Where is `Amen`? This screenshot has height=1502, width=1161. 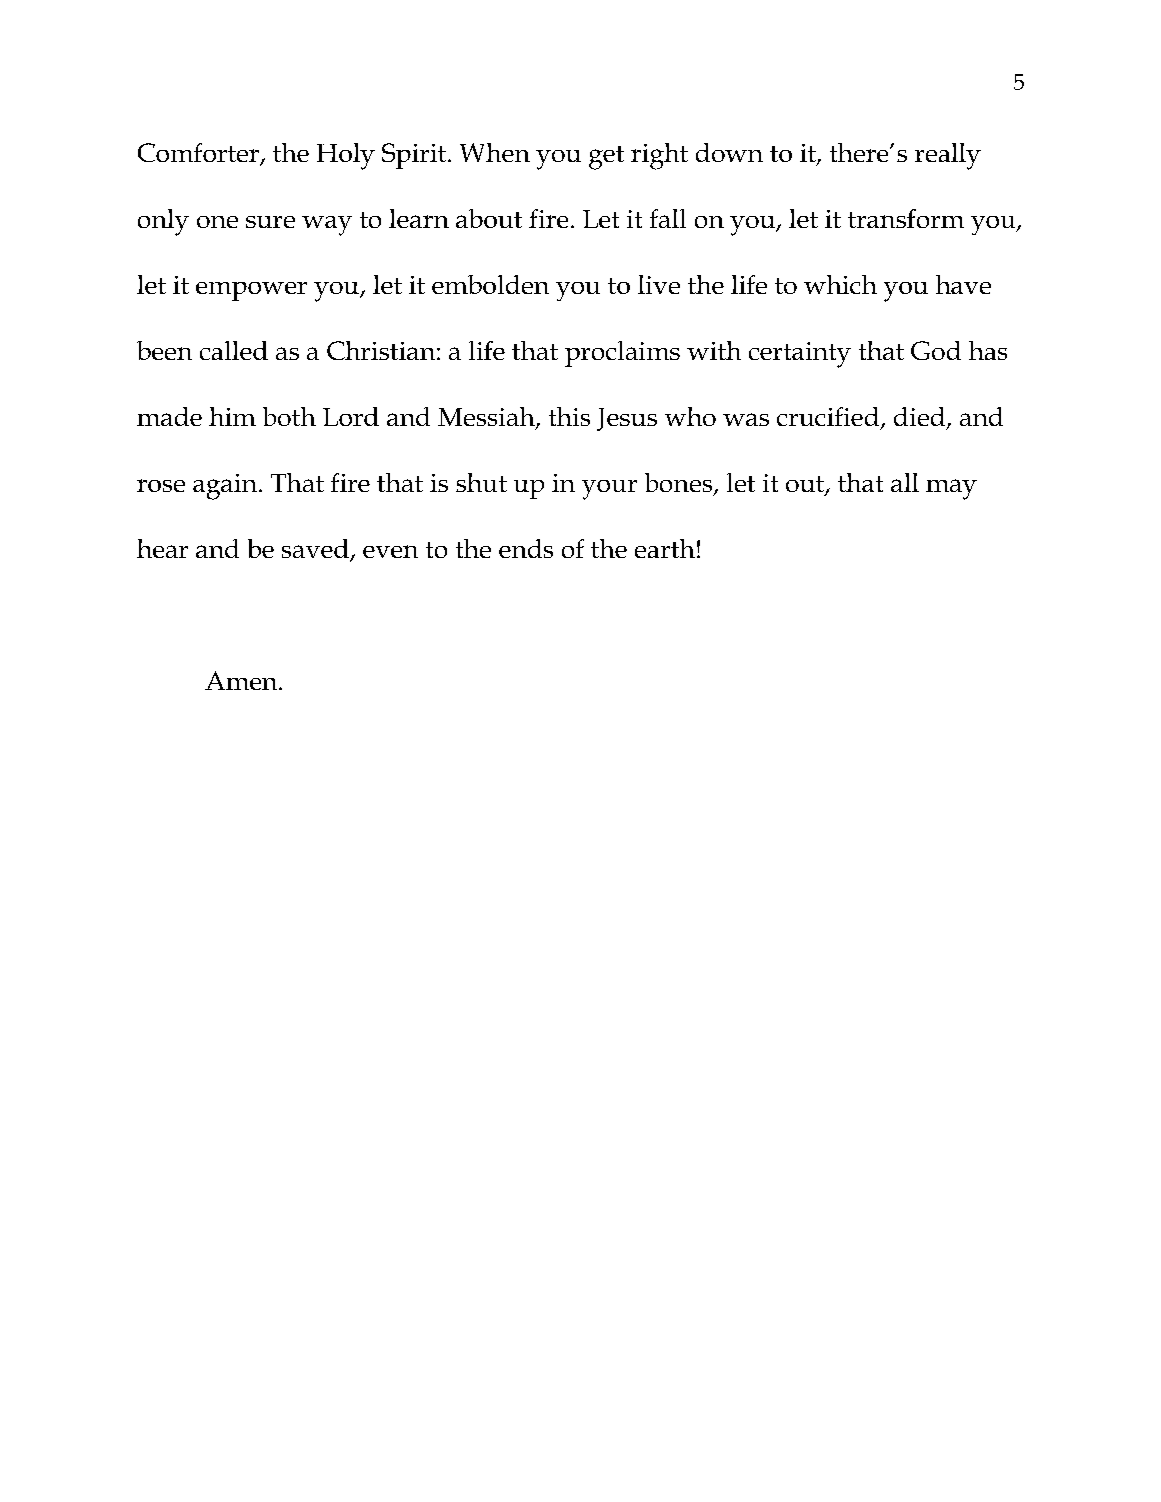
Amen is located at coordinates (242, 680).
